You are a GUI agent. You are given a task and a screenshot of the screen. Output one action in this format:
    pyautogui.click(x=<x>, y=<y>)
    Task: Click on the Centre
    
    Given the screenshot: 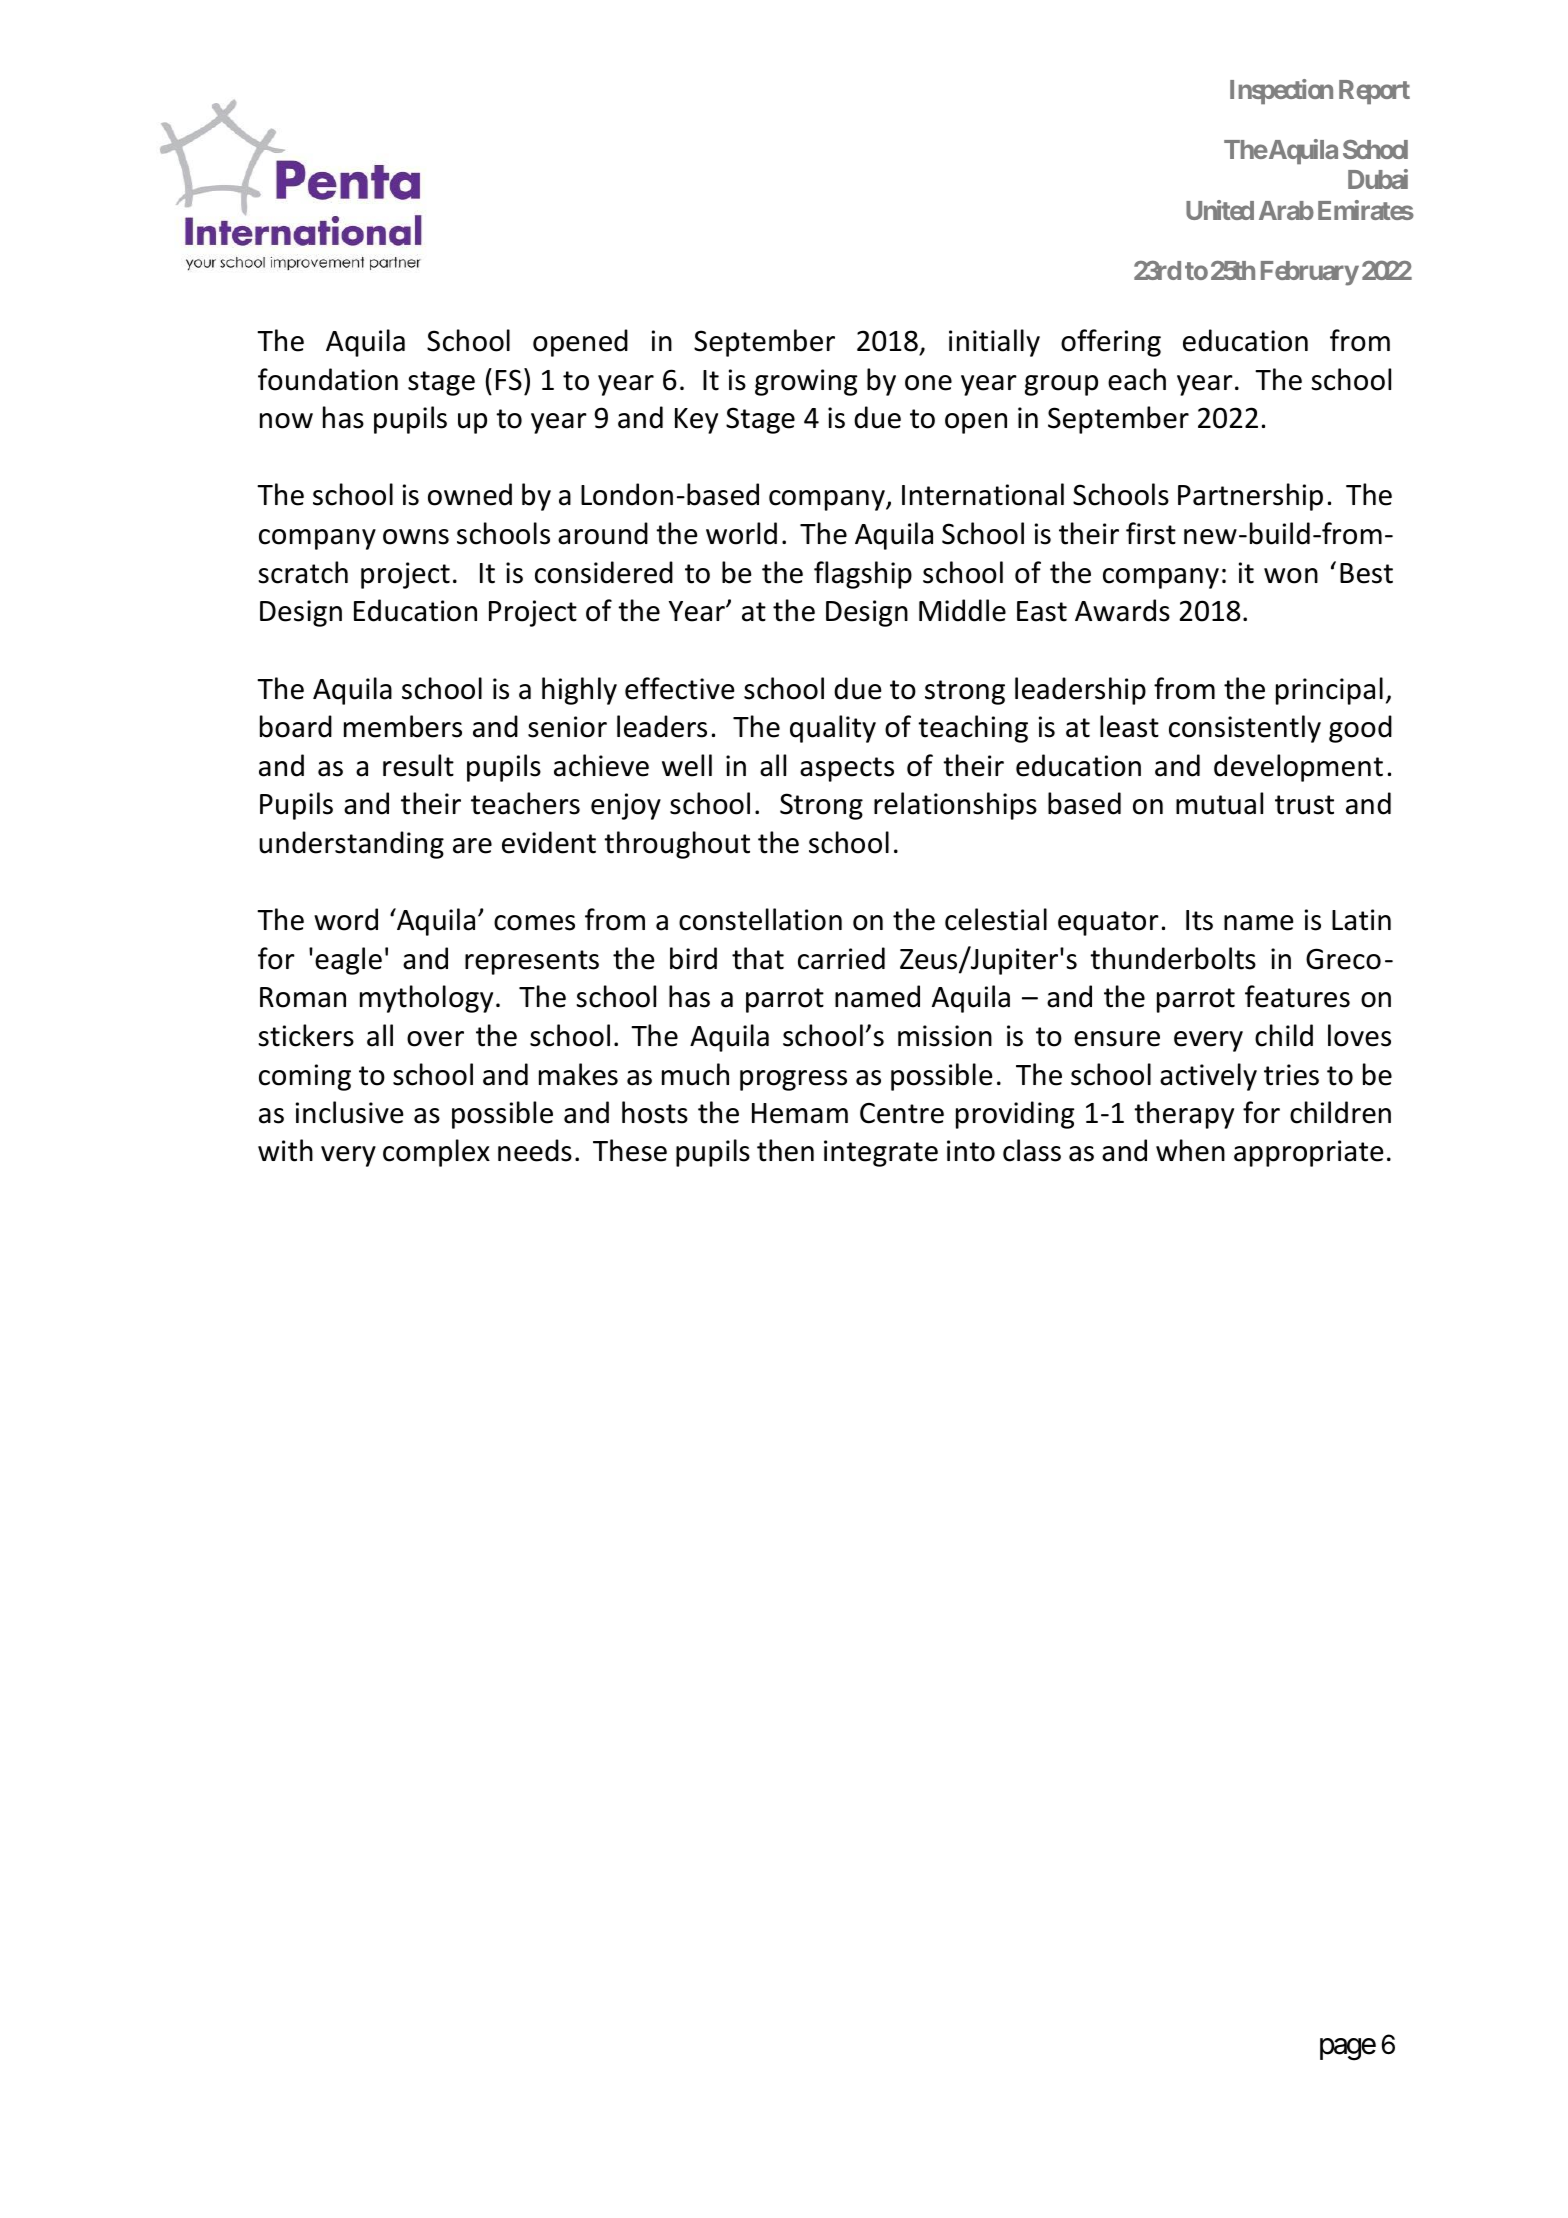 What is the action you would take?
    pyautogui.click(x=902, y=1113)
